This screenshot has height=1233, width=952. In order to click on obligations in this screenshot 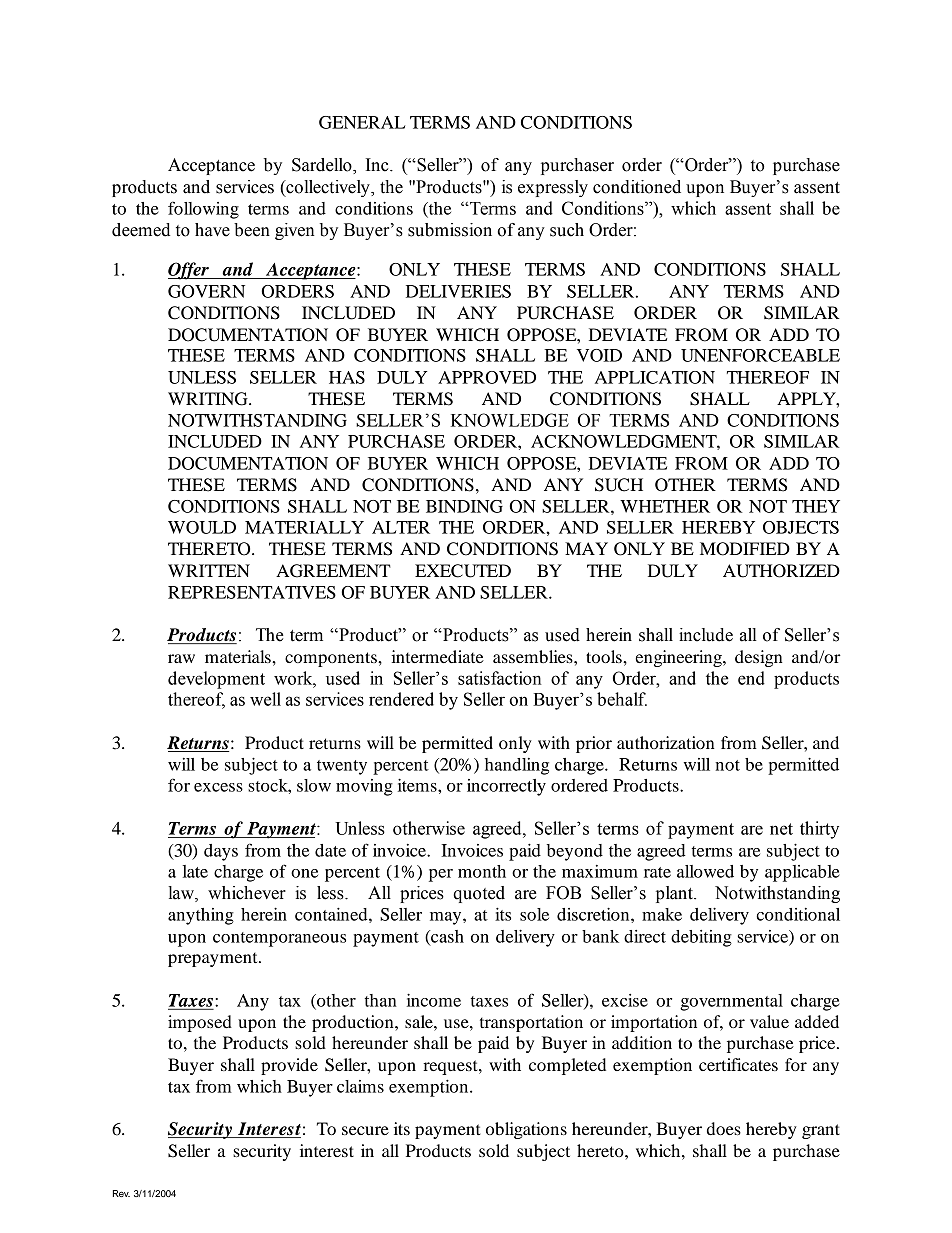, I will do `click(526, 1130)`.
